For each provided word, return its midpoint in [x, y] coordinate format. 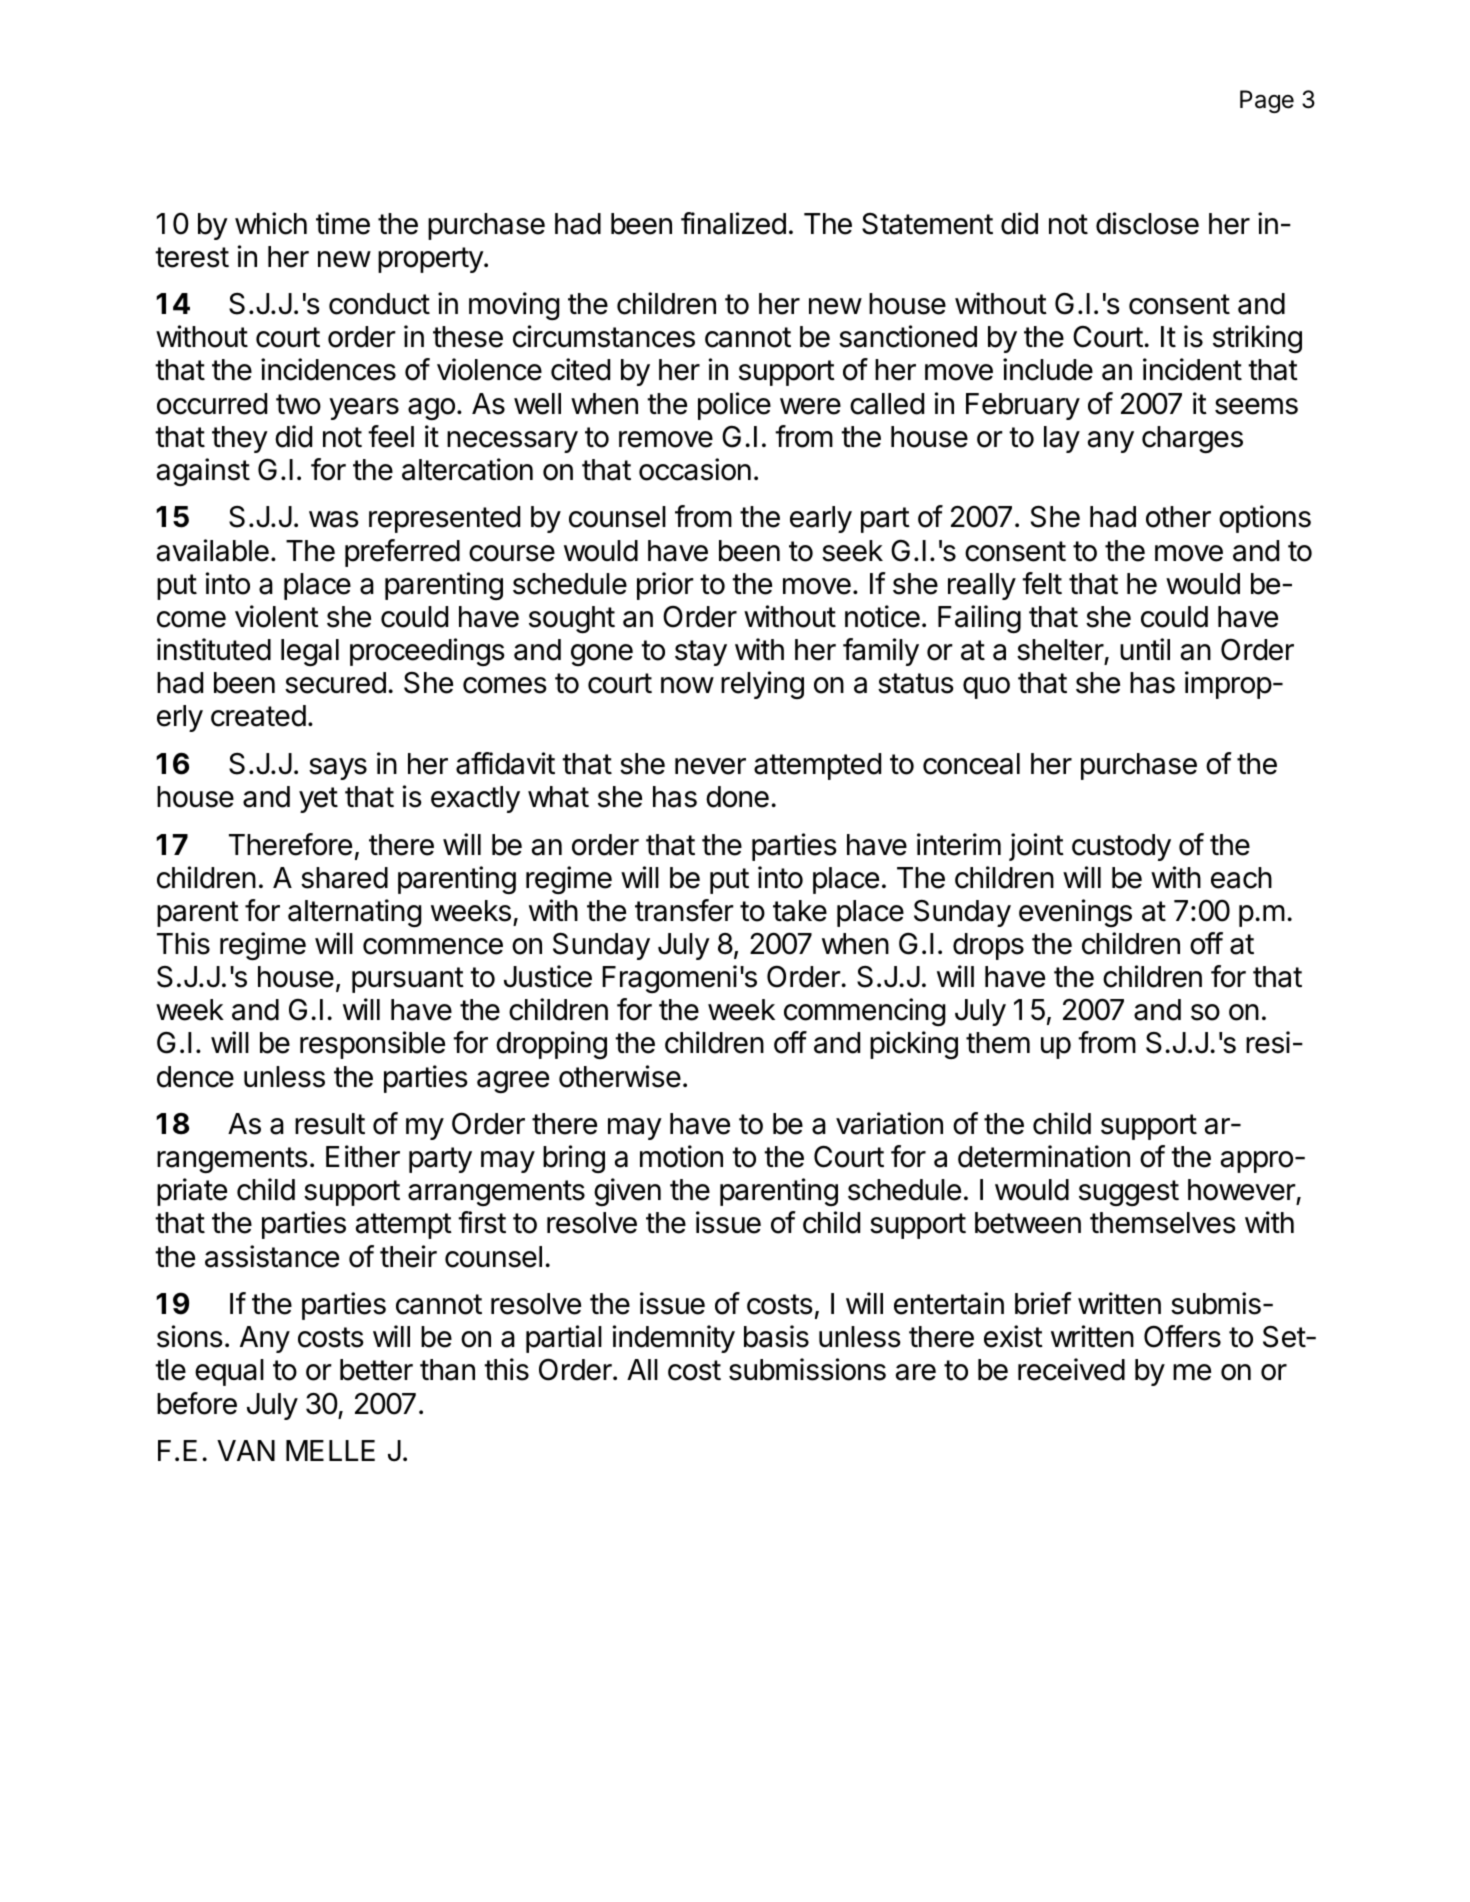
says [338, 769]
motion [681, 1156]
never [710, 766]
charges [1192, 439]
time [343, 223]
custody [1121, 847]
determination [1044, 1156]
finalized [733, 223]
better [376, 1370]
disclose [1147, 223]
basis [776, 1336]
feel [391, 436]
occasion [695, 469]
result [330, 1124]
